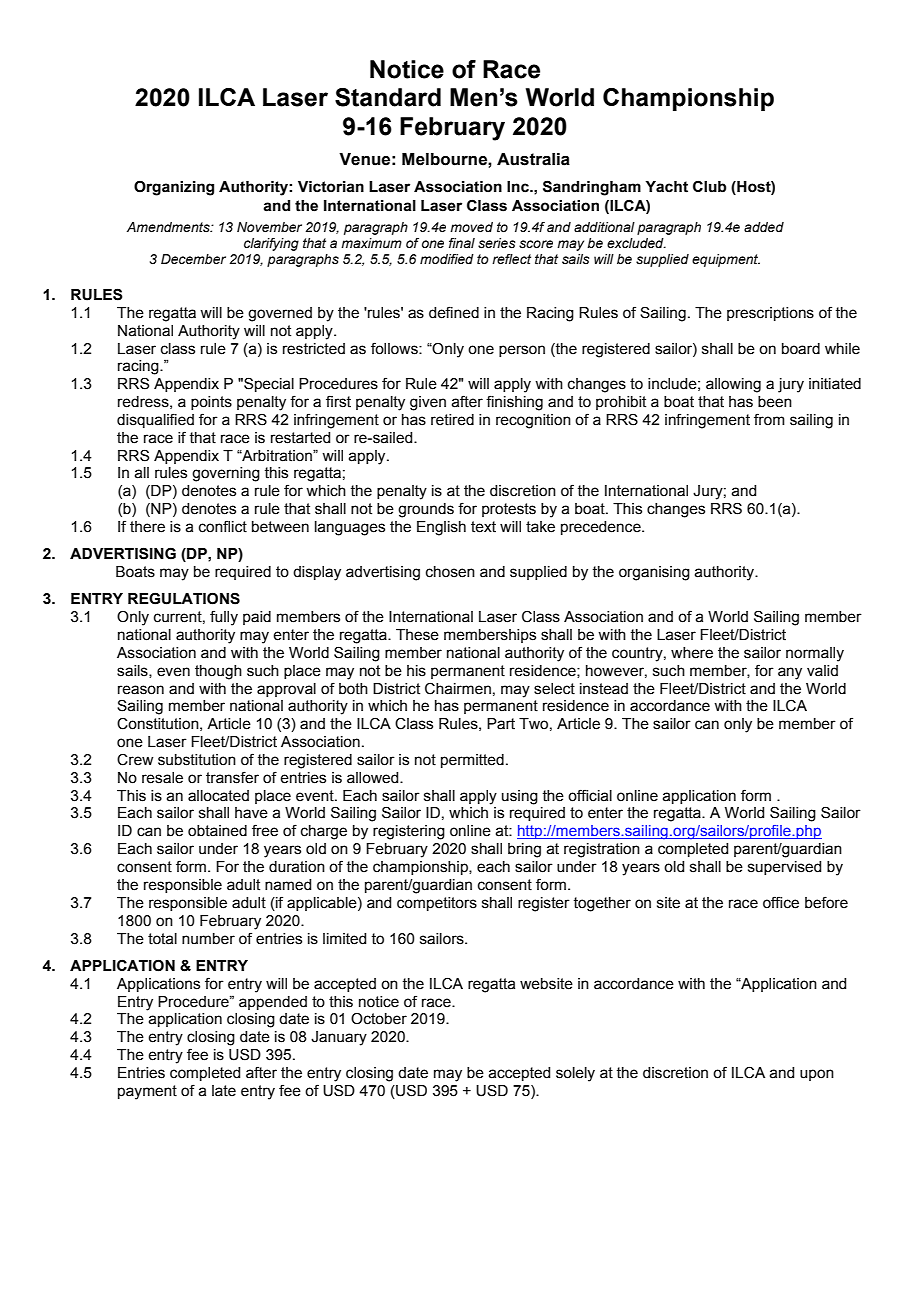 The image size is (924, 1308). Describe the element at coordinates (790, 673) in the screenshot. I see `any` at that location.
